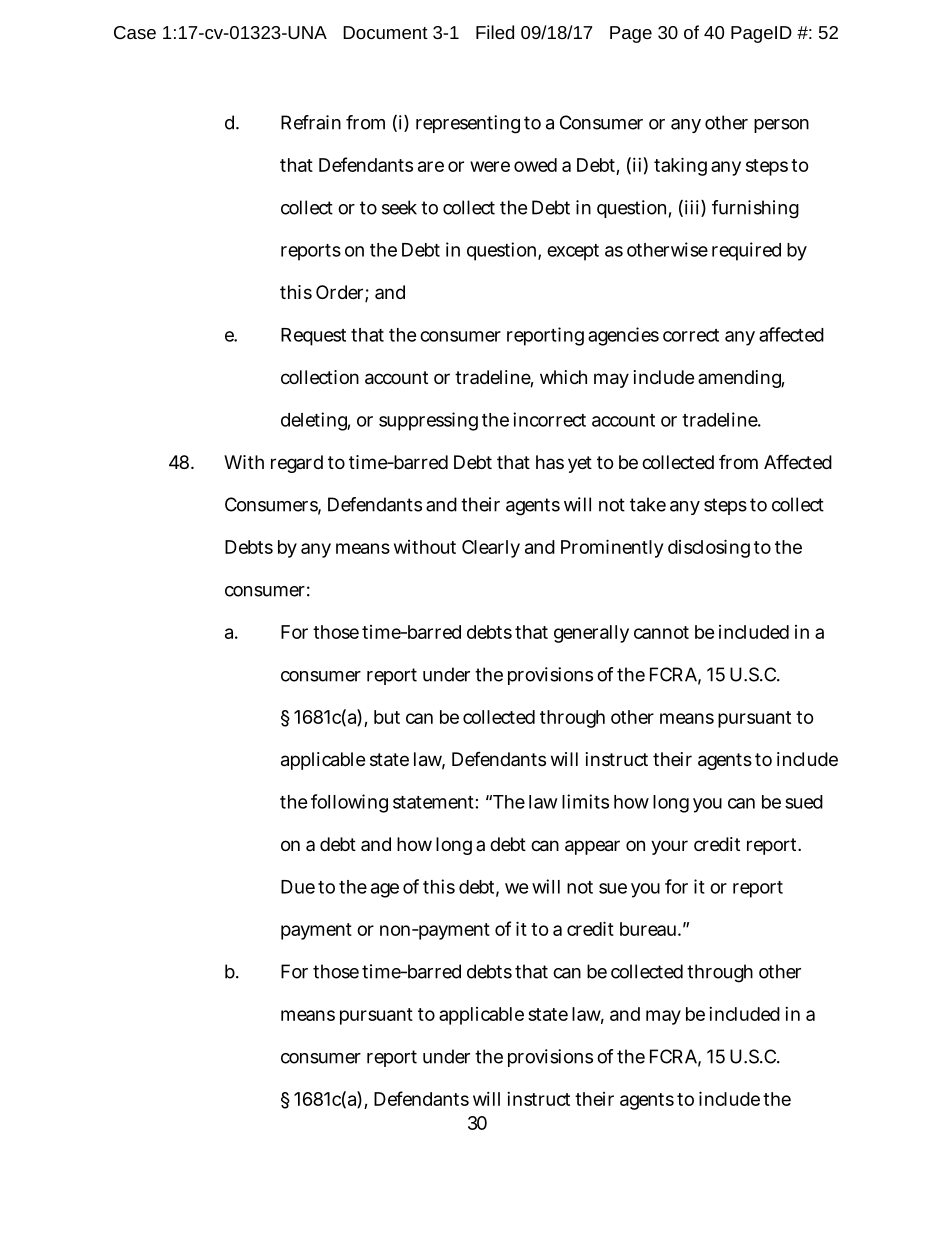  Describe the element at coordinates (313, 337) in the page. I see `Request` at that location.
